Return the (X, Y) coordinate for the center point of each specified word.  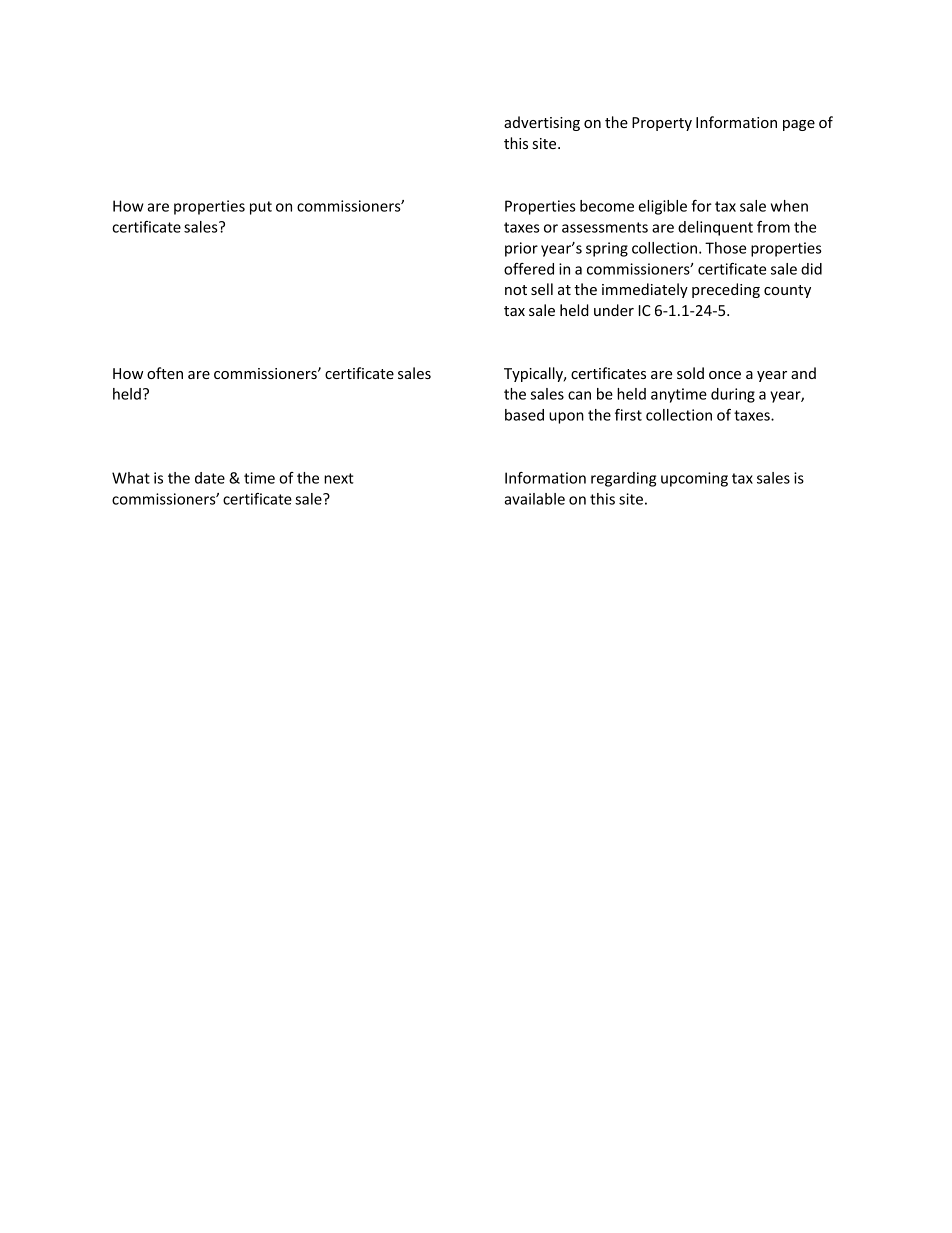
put (261, 208)
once (725, 375)
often (165, 373)
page (799, 125)
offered (529, 269)
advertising (542, 123)
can (579, 395)
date (210, 478)
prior (521, 249)
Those (725, 248)
